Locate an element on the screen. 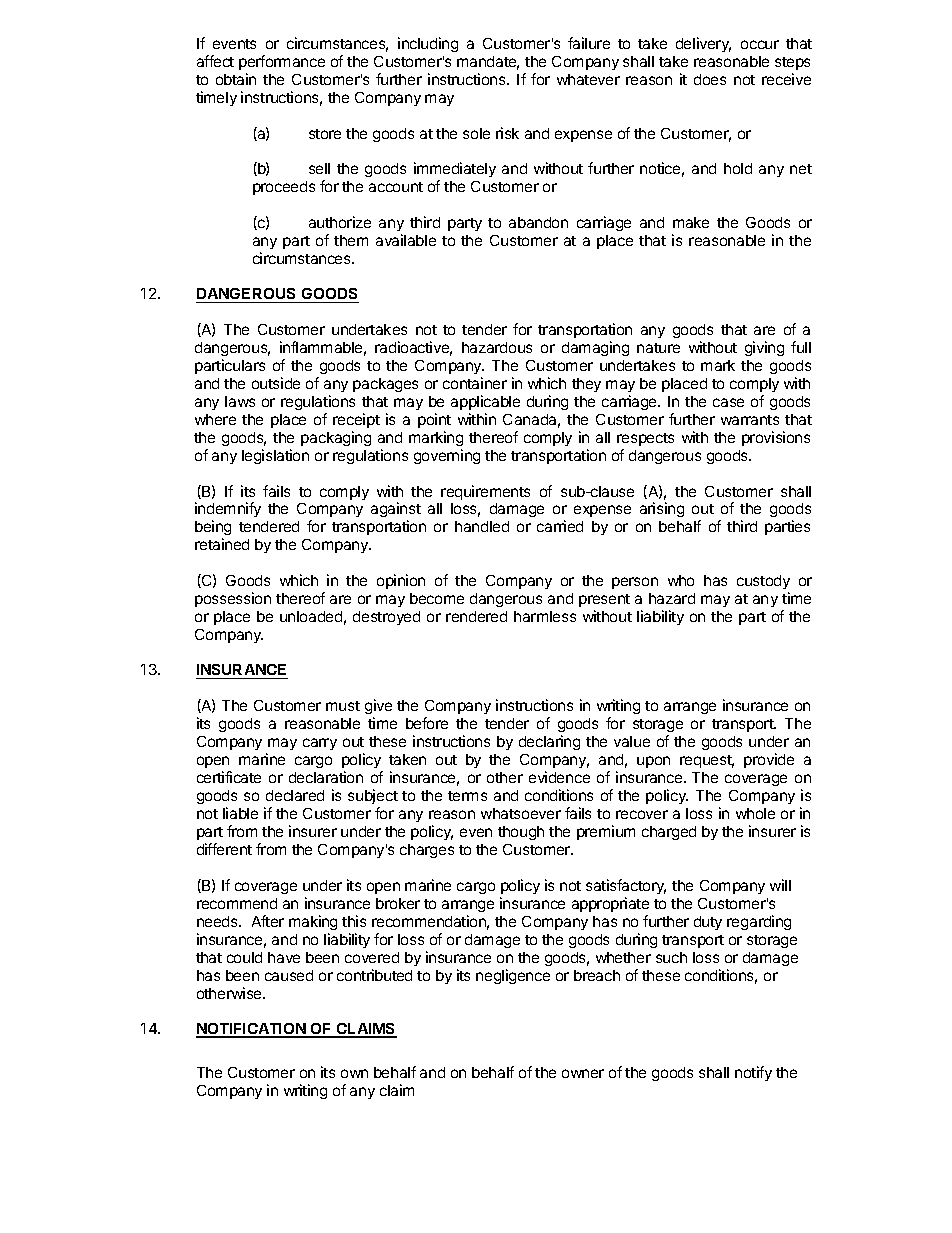  case is located at coordinates (728, 402).
